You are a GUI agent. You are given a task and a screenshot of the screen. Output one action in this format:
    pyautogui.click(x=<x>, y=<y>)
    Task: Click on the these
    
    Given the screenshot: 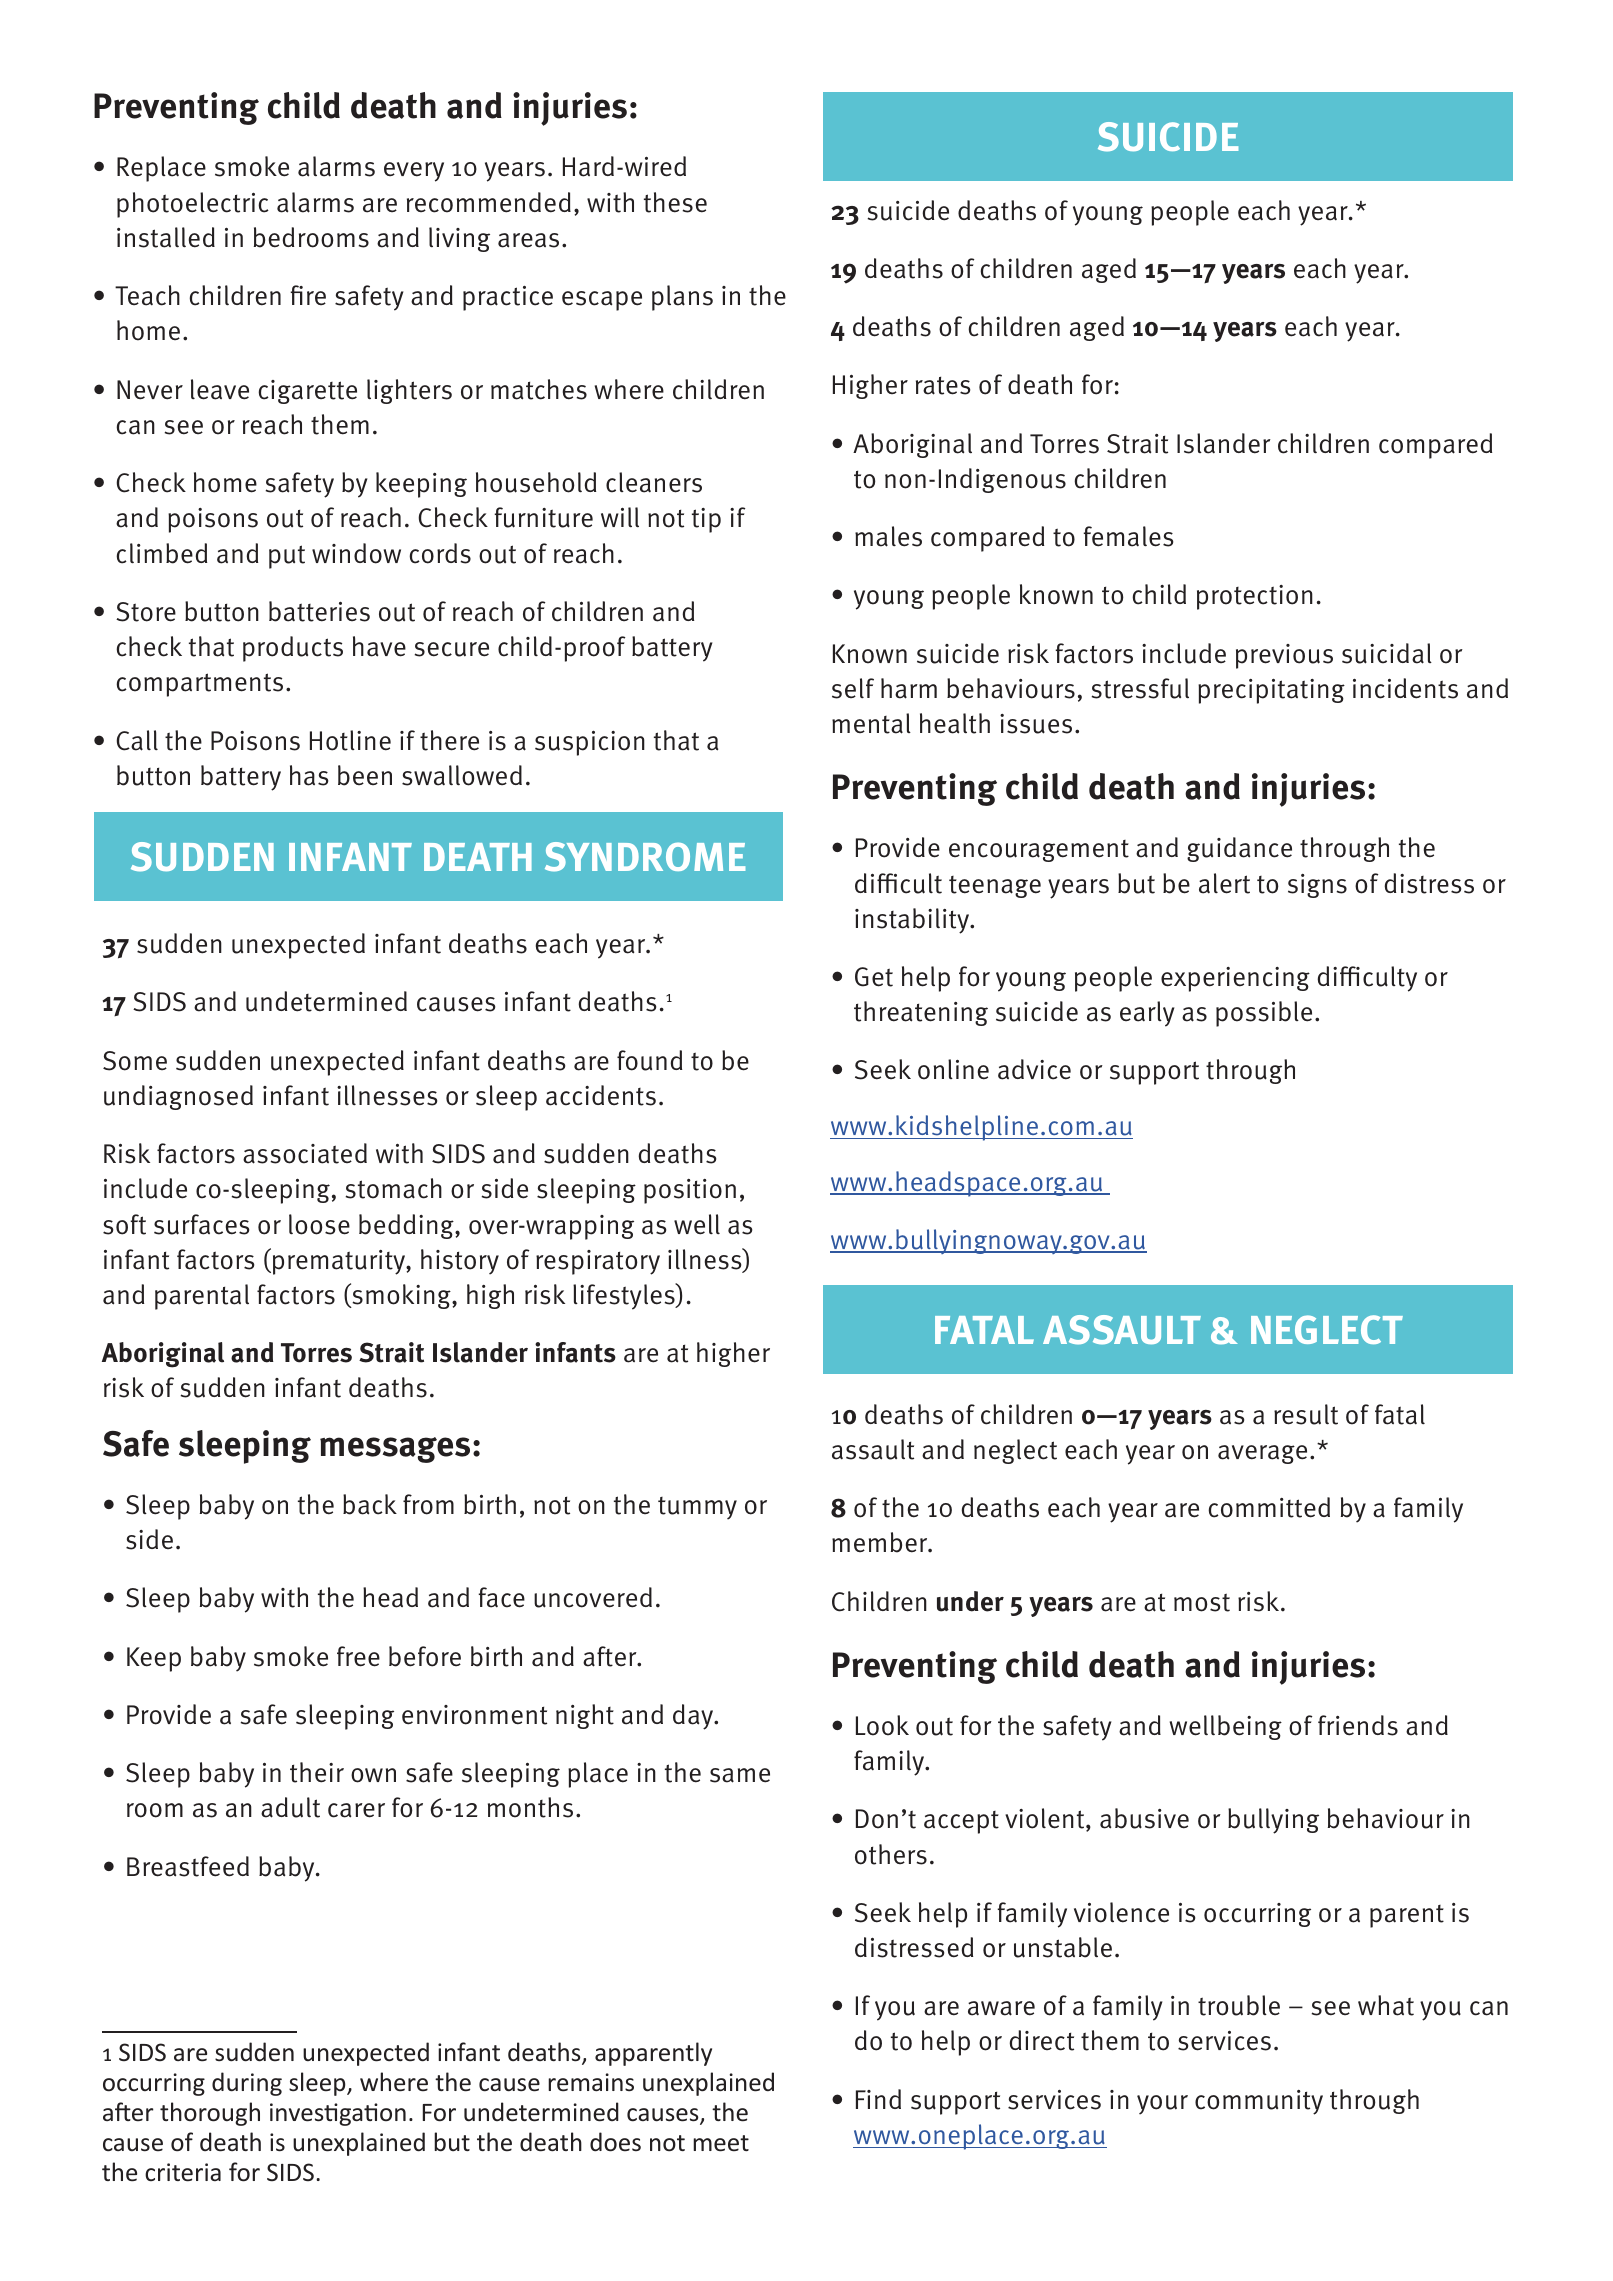 What is the action you would take?
    pyautogui.click(x=675, y=202)
